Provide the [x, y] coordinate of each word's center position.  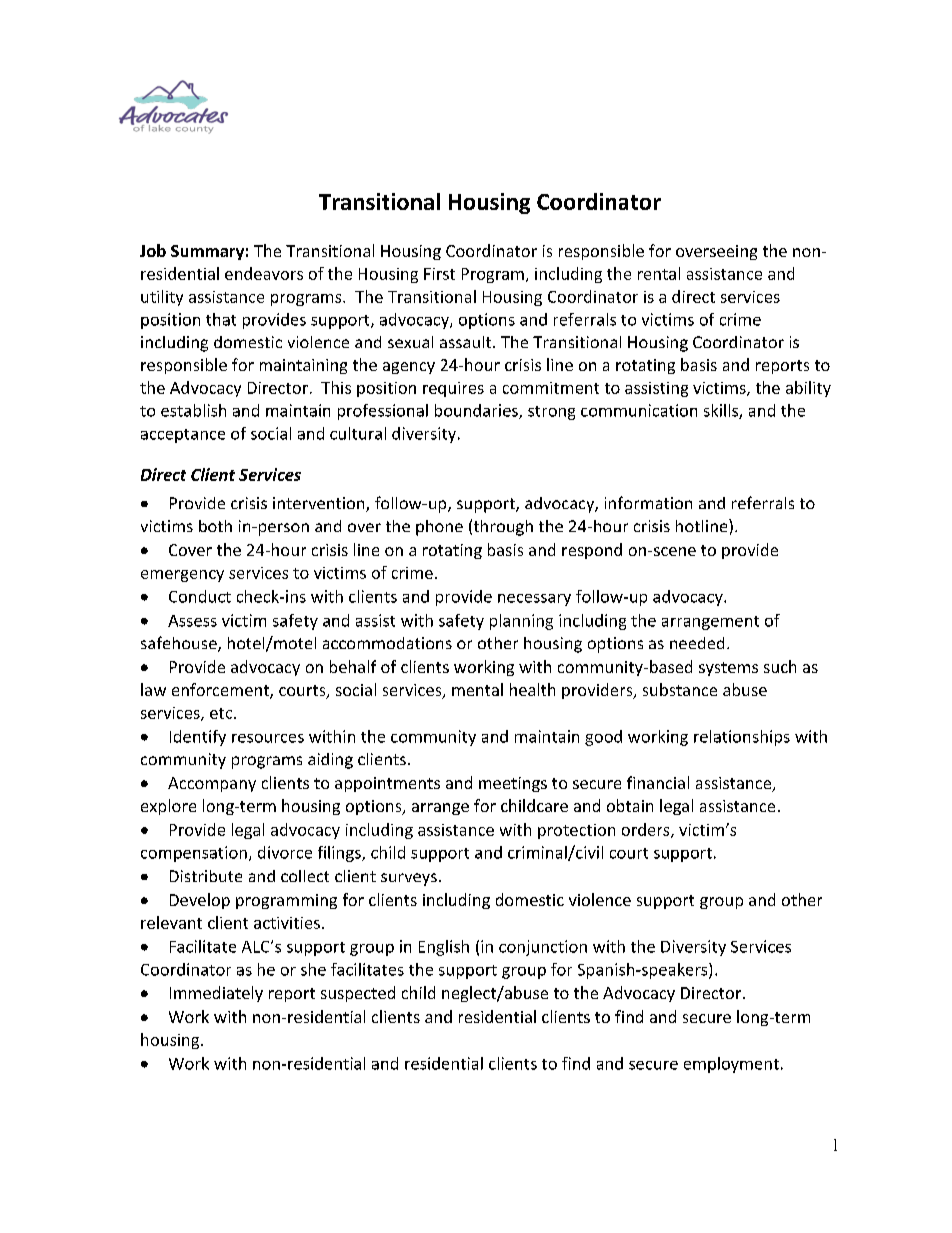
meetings [513, 784]
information [648, 502]
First [439, 274]
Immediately [216, 994]
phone [439, 528]
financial [658, 782]
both [215, 526]
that [221, 319]
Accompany [212, 784]
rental [659, 273]
